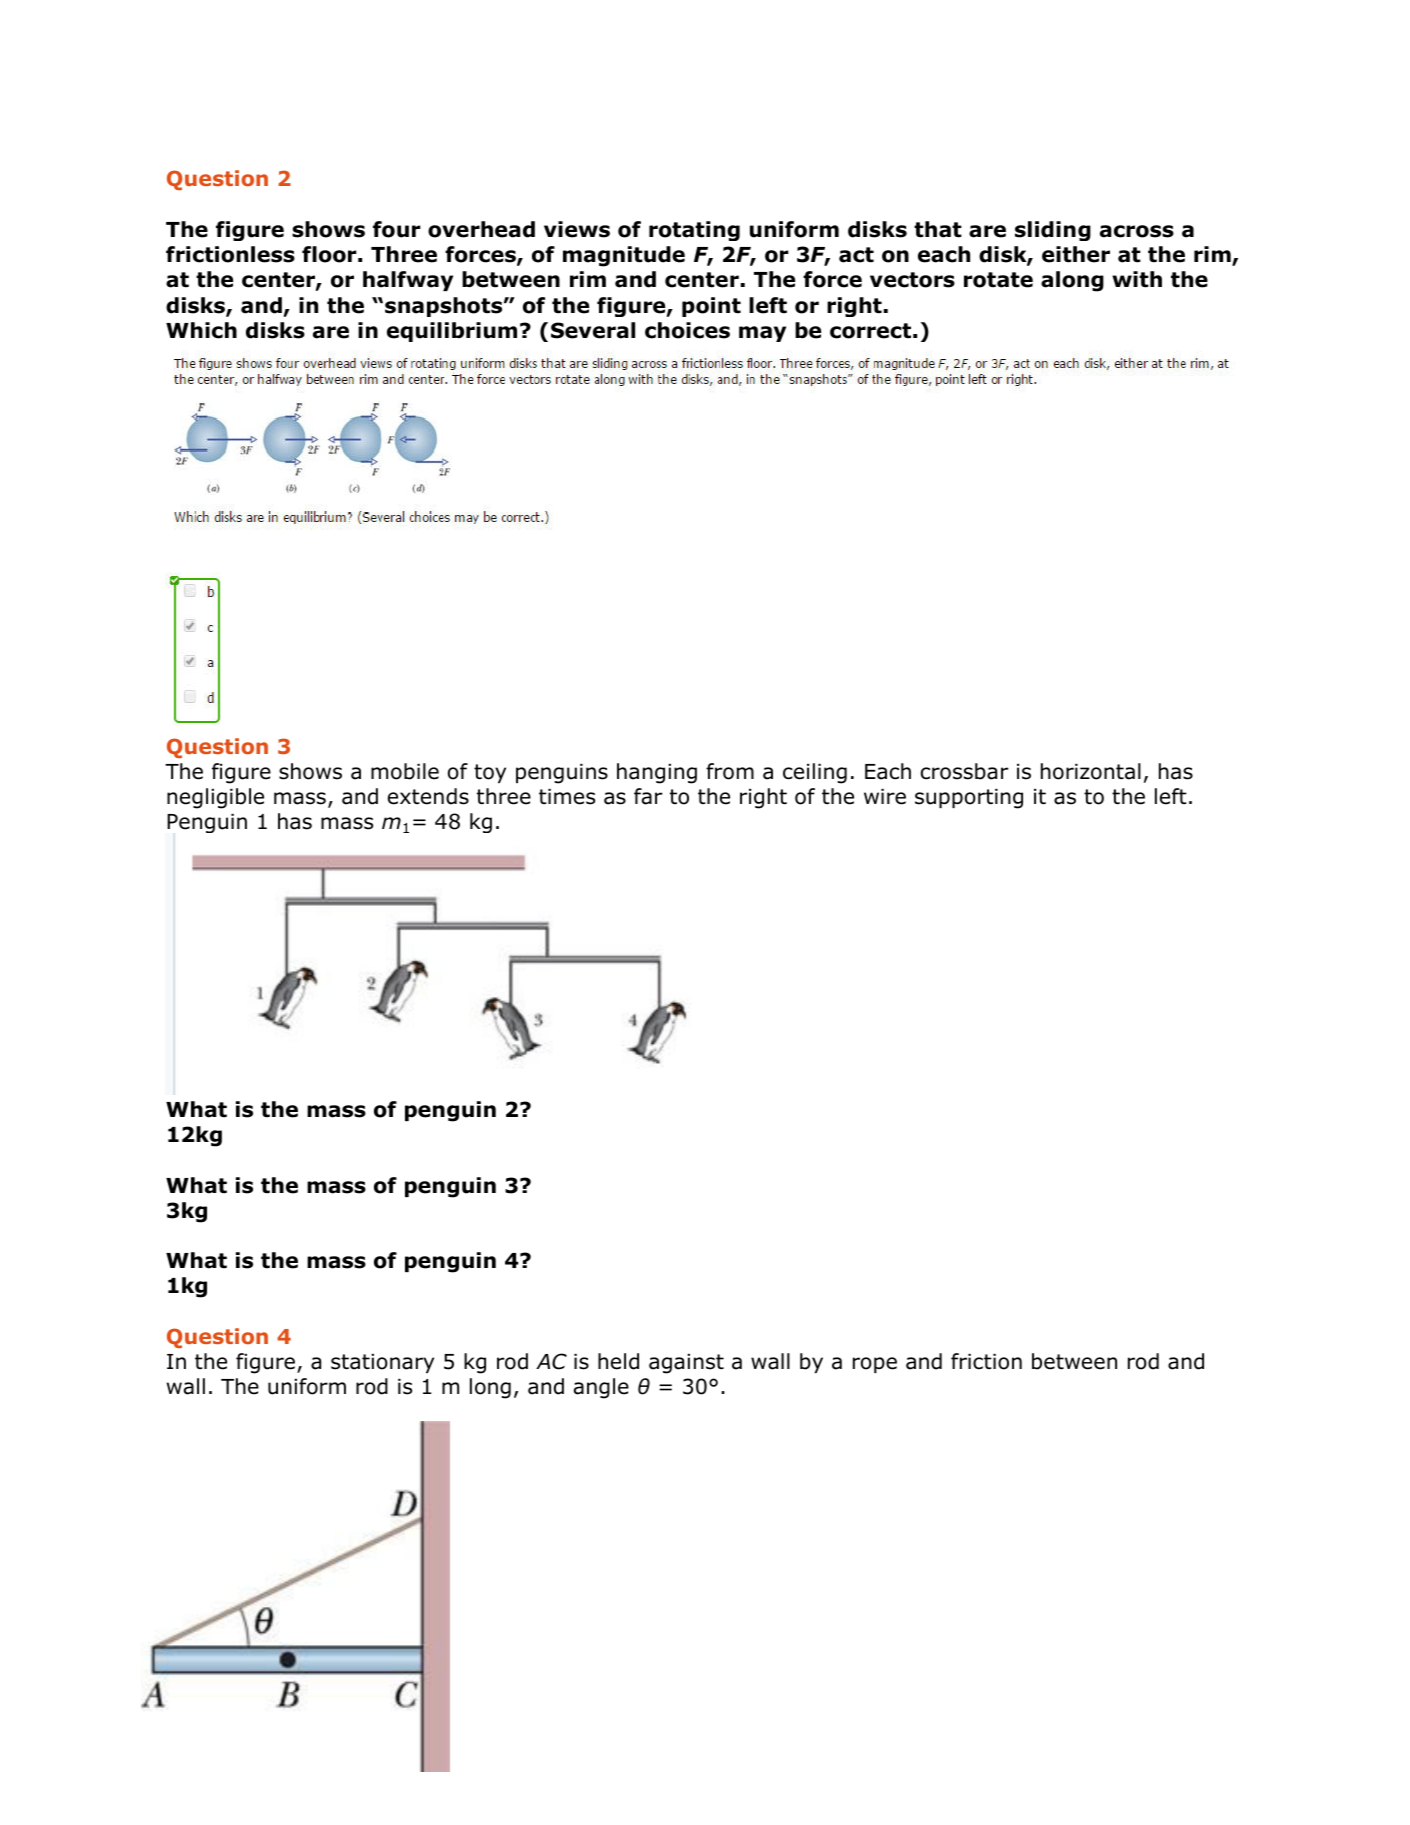  I want to click on rotate, so click(998, 280).
